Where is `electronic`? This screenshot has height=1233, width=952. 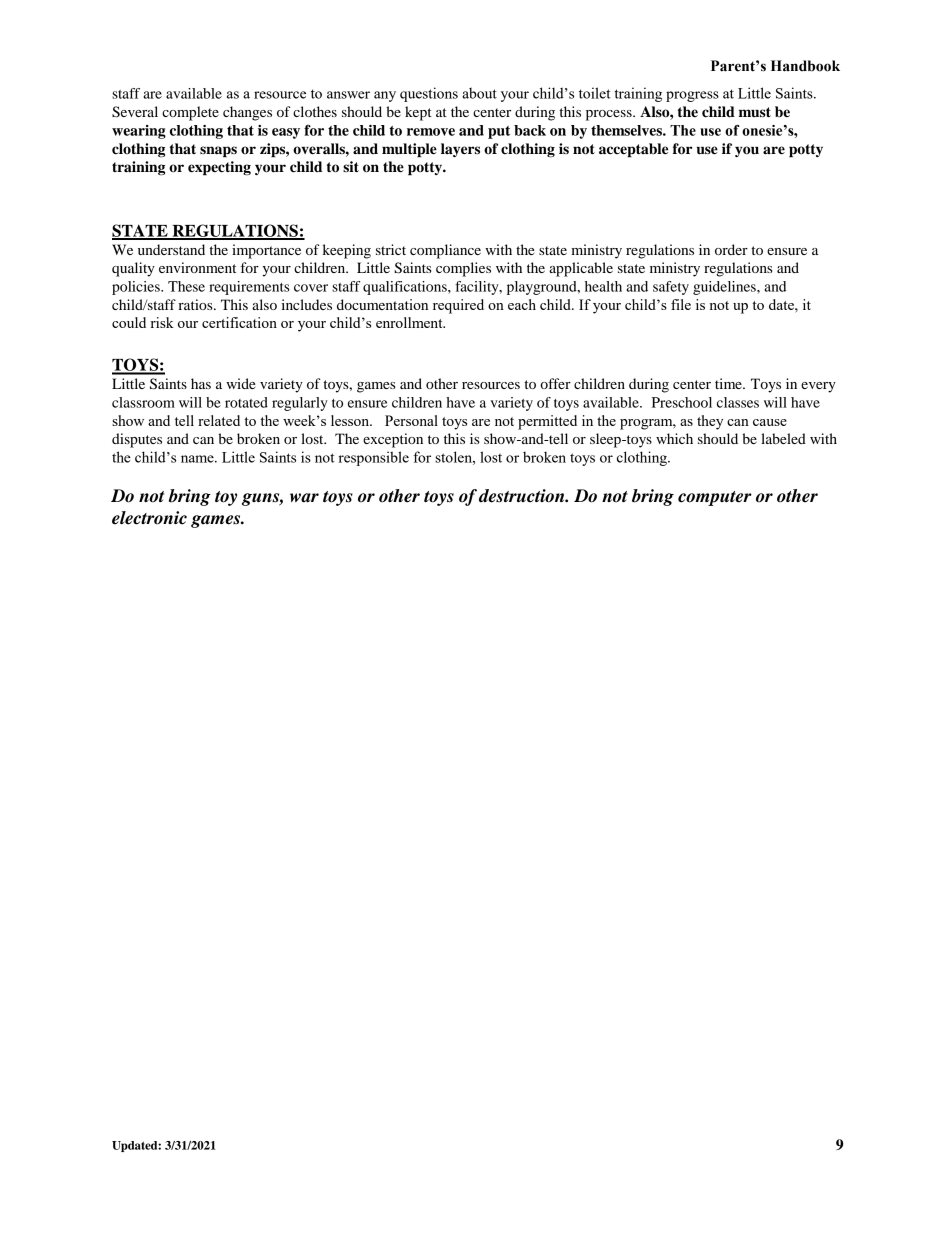
electronic is located at coordinates (149, 518).
